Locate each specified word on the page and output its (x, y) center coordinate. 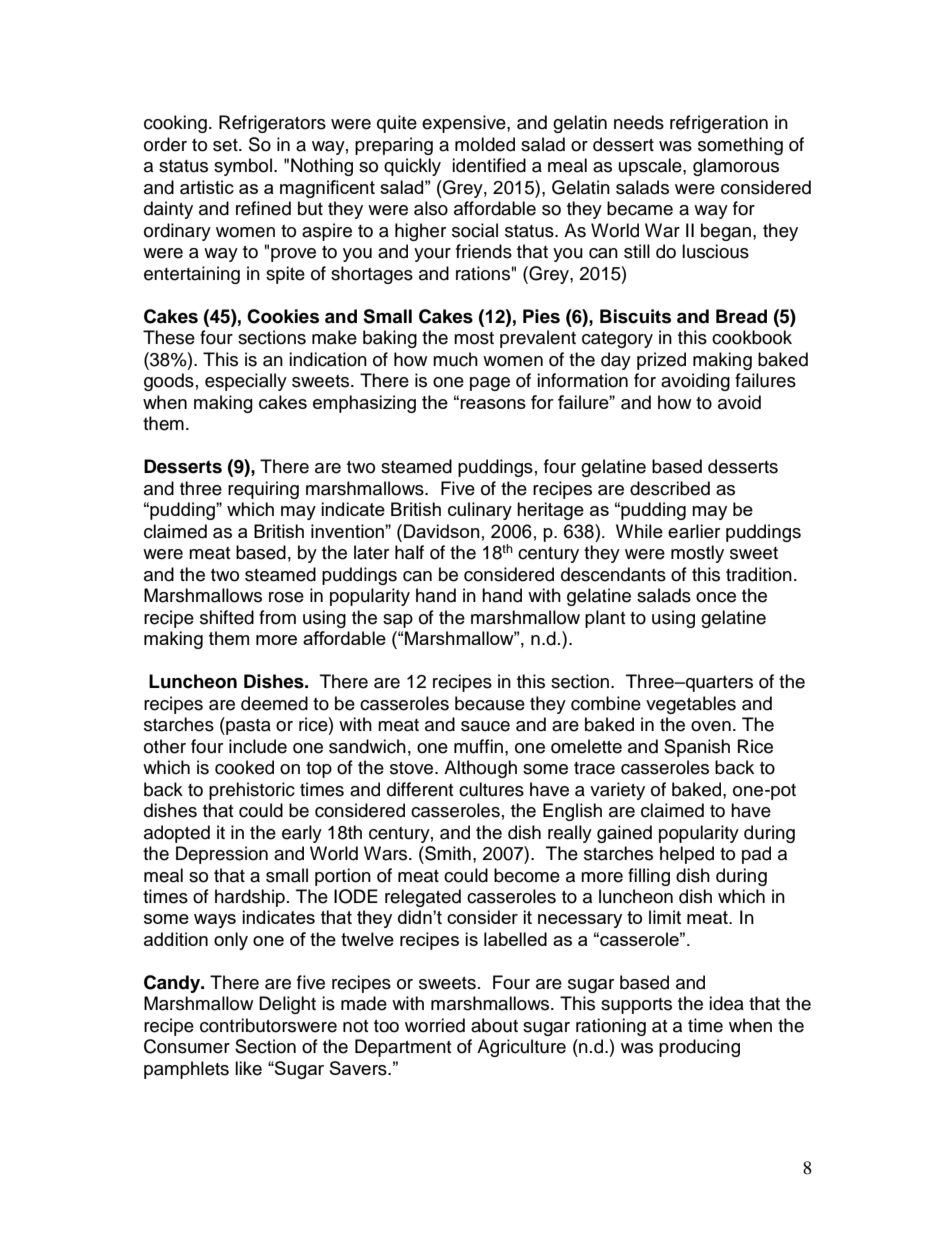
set (226, 145)
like (248, 1068)
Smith (447, 853)
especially (246, 382)
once (716, 597)
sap (398, 621)
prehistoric (252, 791)
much (455, 359)
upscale (651, 167)
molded (485, 144)
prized (661, 361)
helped (687, 855)
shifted (227, 617)
